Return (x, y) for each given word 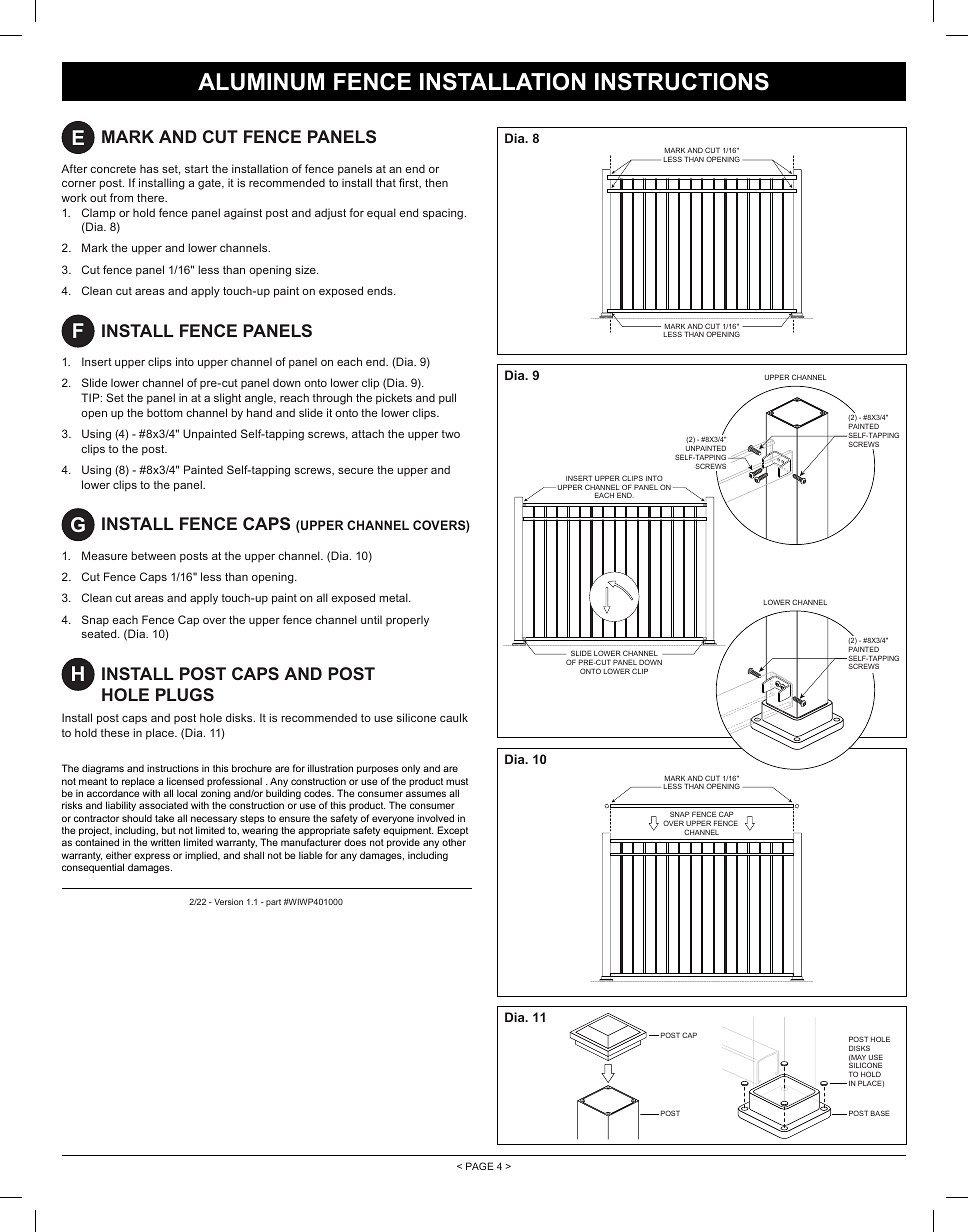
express (152, 857)
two (451, 434)
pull (447, 399)
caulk (454, 717)
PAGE (480, 1166)
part (273, 903)
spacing (443, 214)
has (149, 168)
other (454, 842)
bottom (165, 412)
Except (453, 832)
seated (100, 633)
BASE (880, 1113)
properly (407, 621)
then (436, 182)
